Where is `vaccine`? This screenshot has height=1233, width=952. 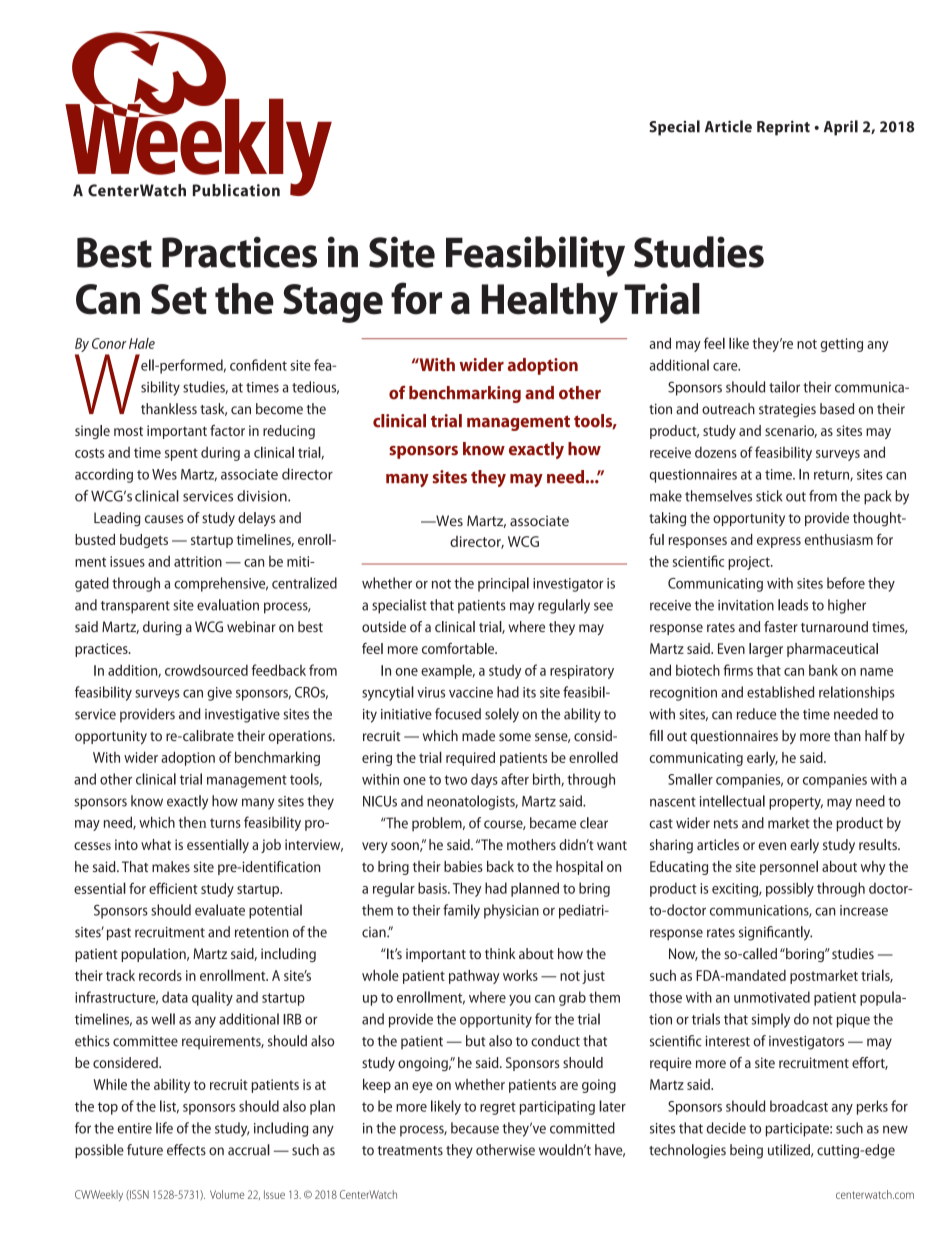
vaccine is located at coordinates (471, 692).
